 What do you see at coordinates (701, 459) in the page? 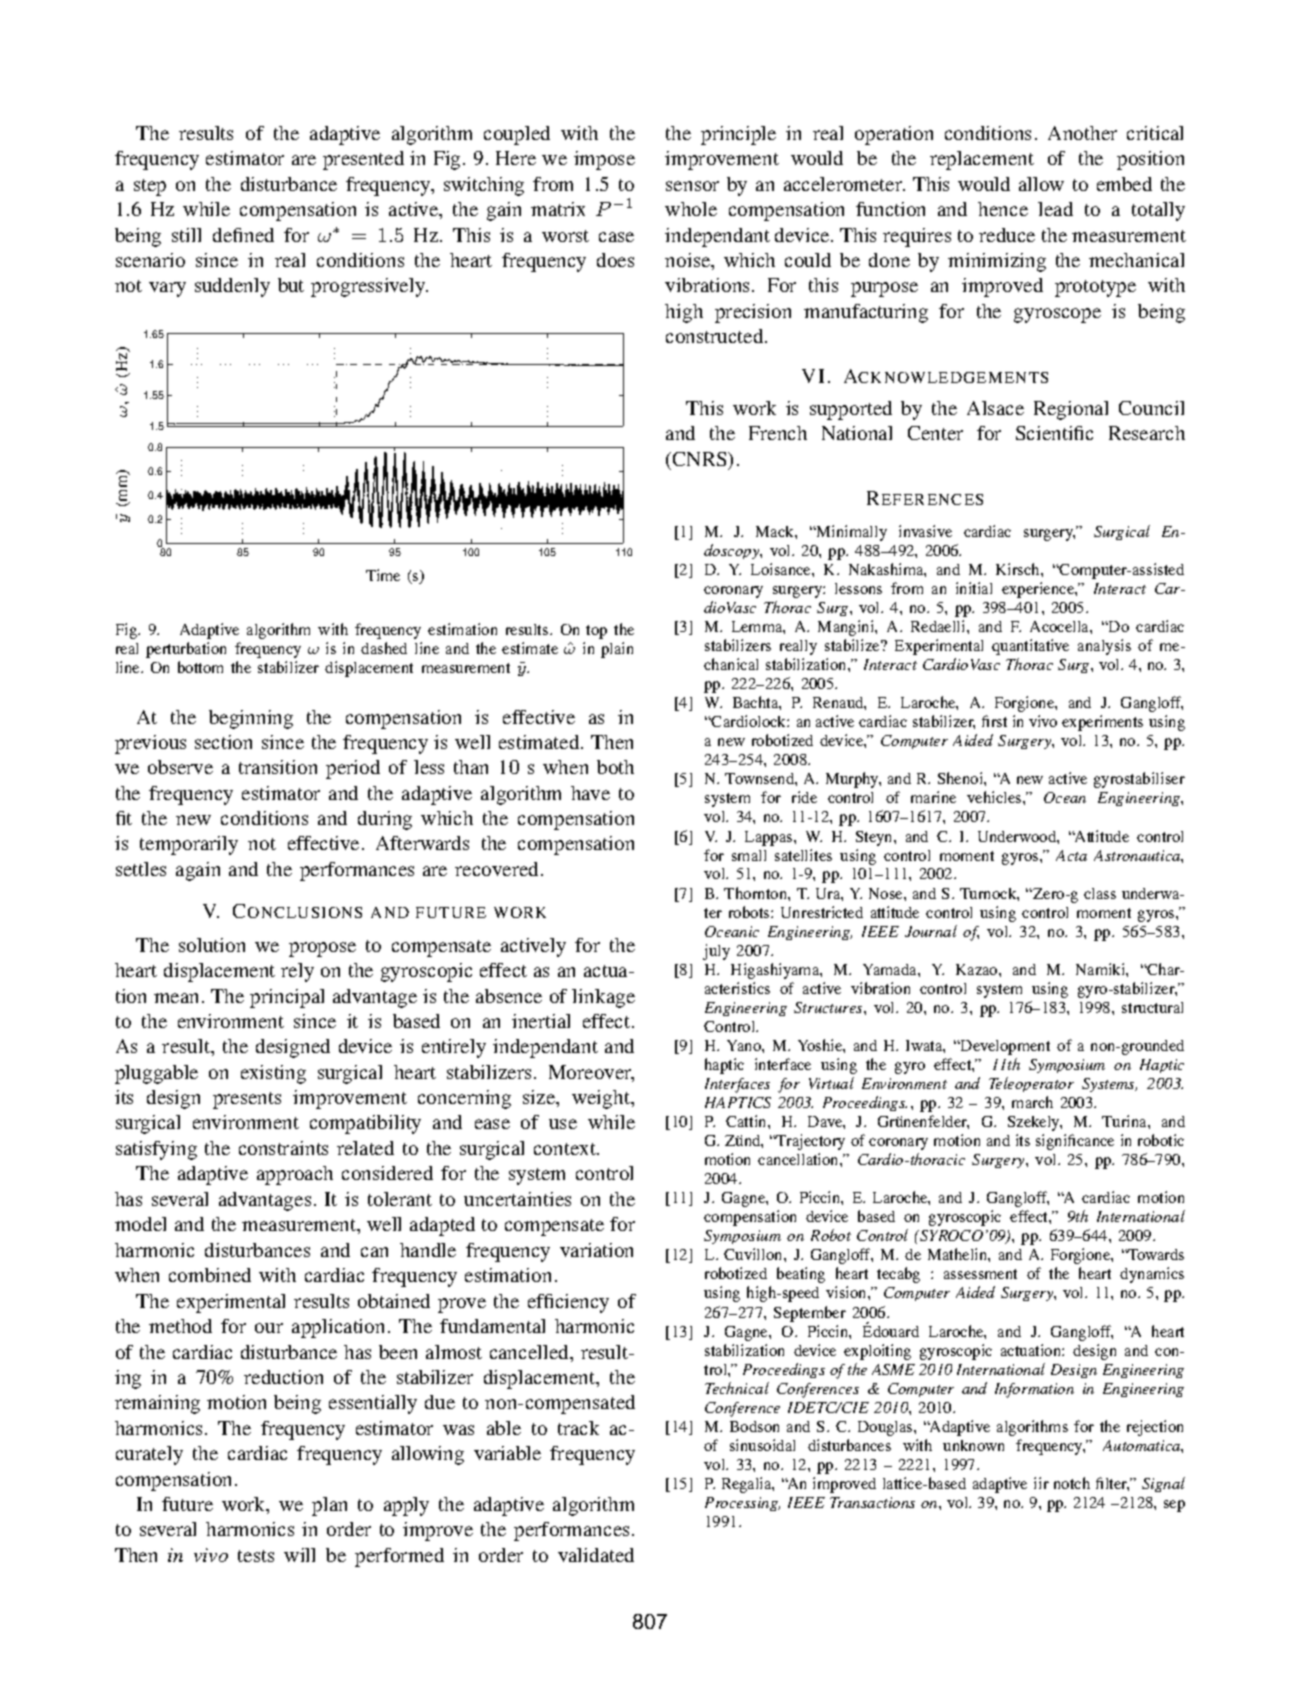
I see `CNRS` at bounding box center [701, 459].
